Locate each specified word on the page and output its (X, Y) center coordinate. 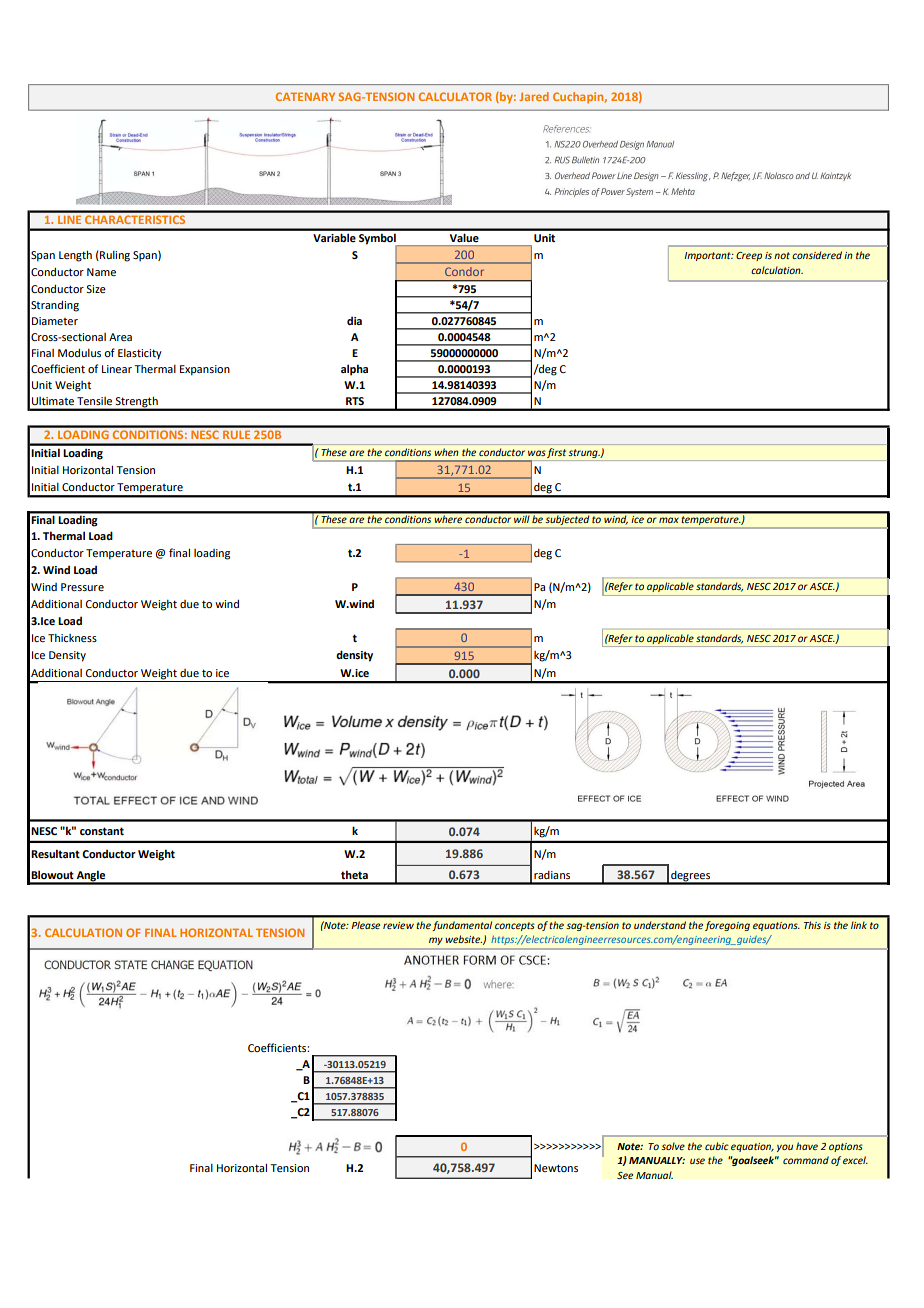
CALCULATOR (455, 96)
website (463, 939)
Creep (749, 256)
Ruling (114, 256)
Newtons (556, 1168)
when (446, 452)
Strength (137, 403)
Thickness (72, 638)
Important (708, 256)
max (669, 520)
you (785, 1148)
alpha (354, 370)
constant (102, 831)
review (398, 925)
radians (552, 875)
